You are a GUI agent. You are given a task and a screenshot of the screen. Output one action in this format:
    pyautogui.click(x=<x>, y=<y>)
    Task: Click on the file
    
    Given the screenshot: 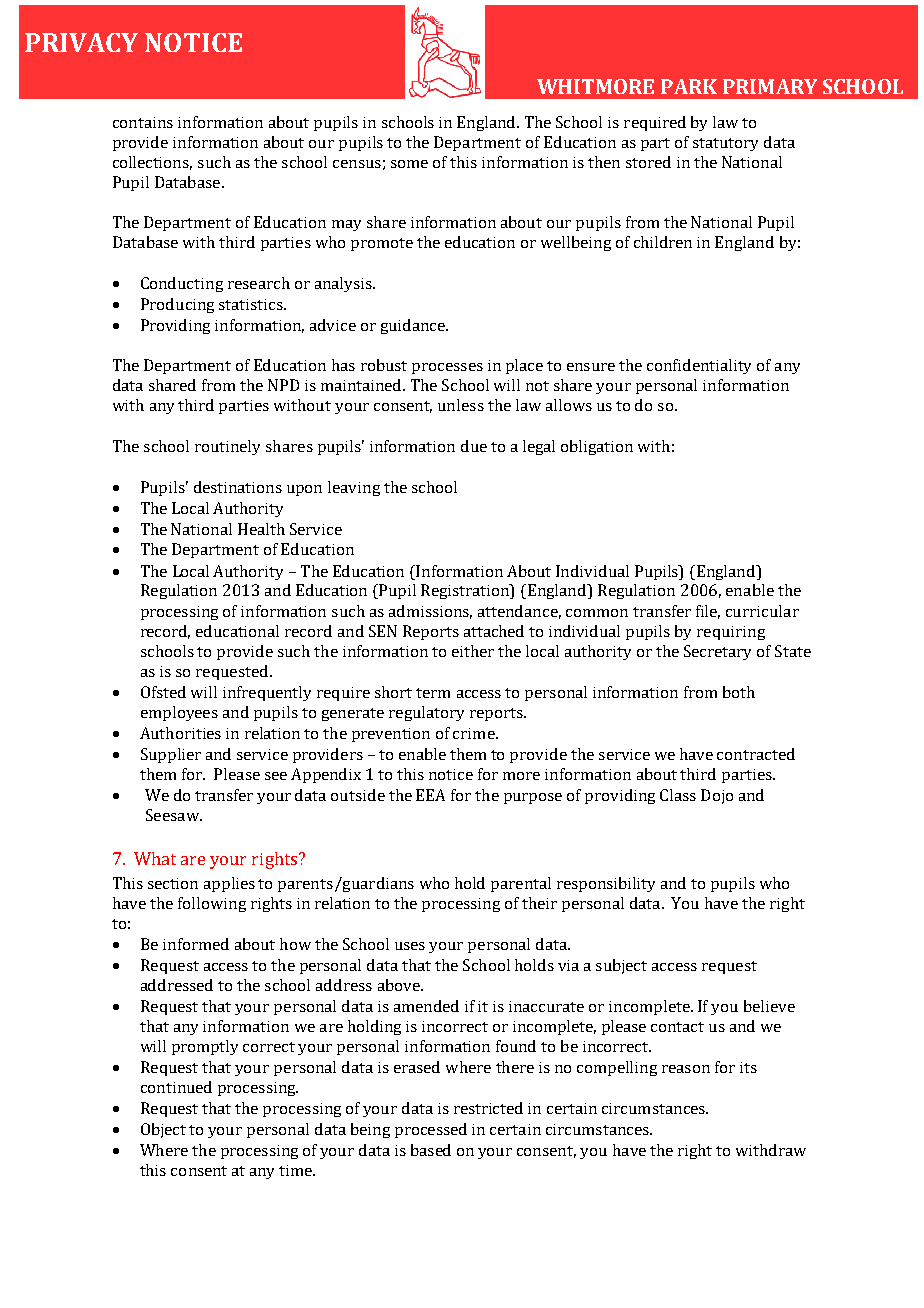 What is the action you would take?
    pyautogui.click(x=708, y=612)
